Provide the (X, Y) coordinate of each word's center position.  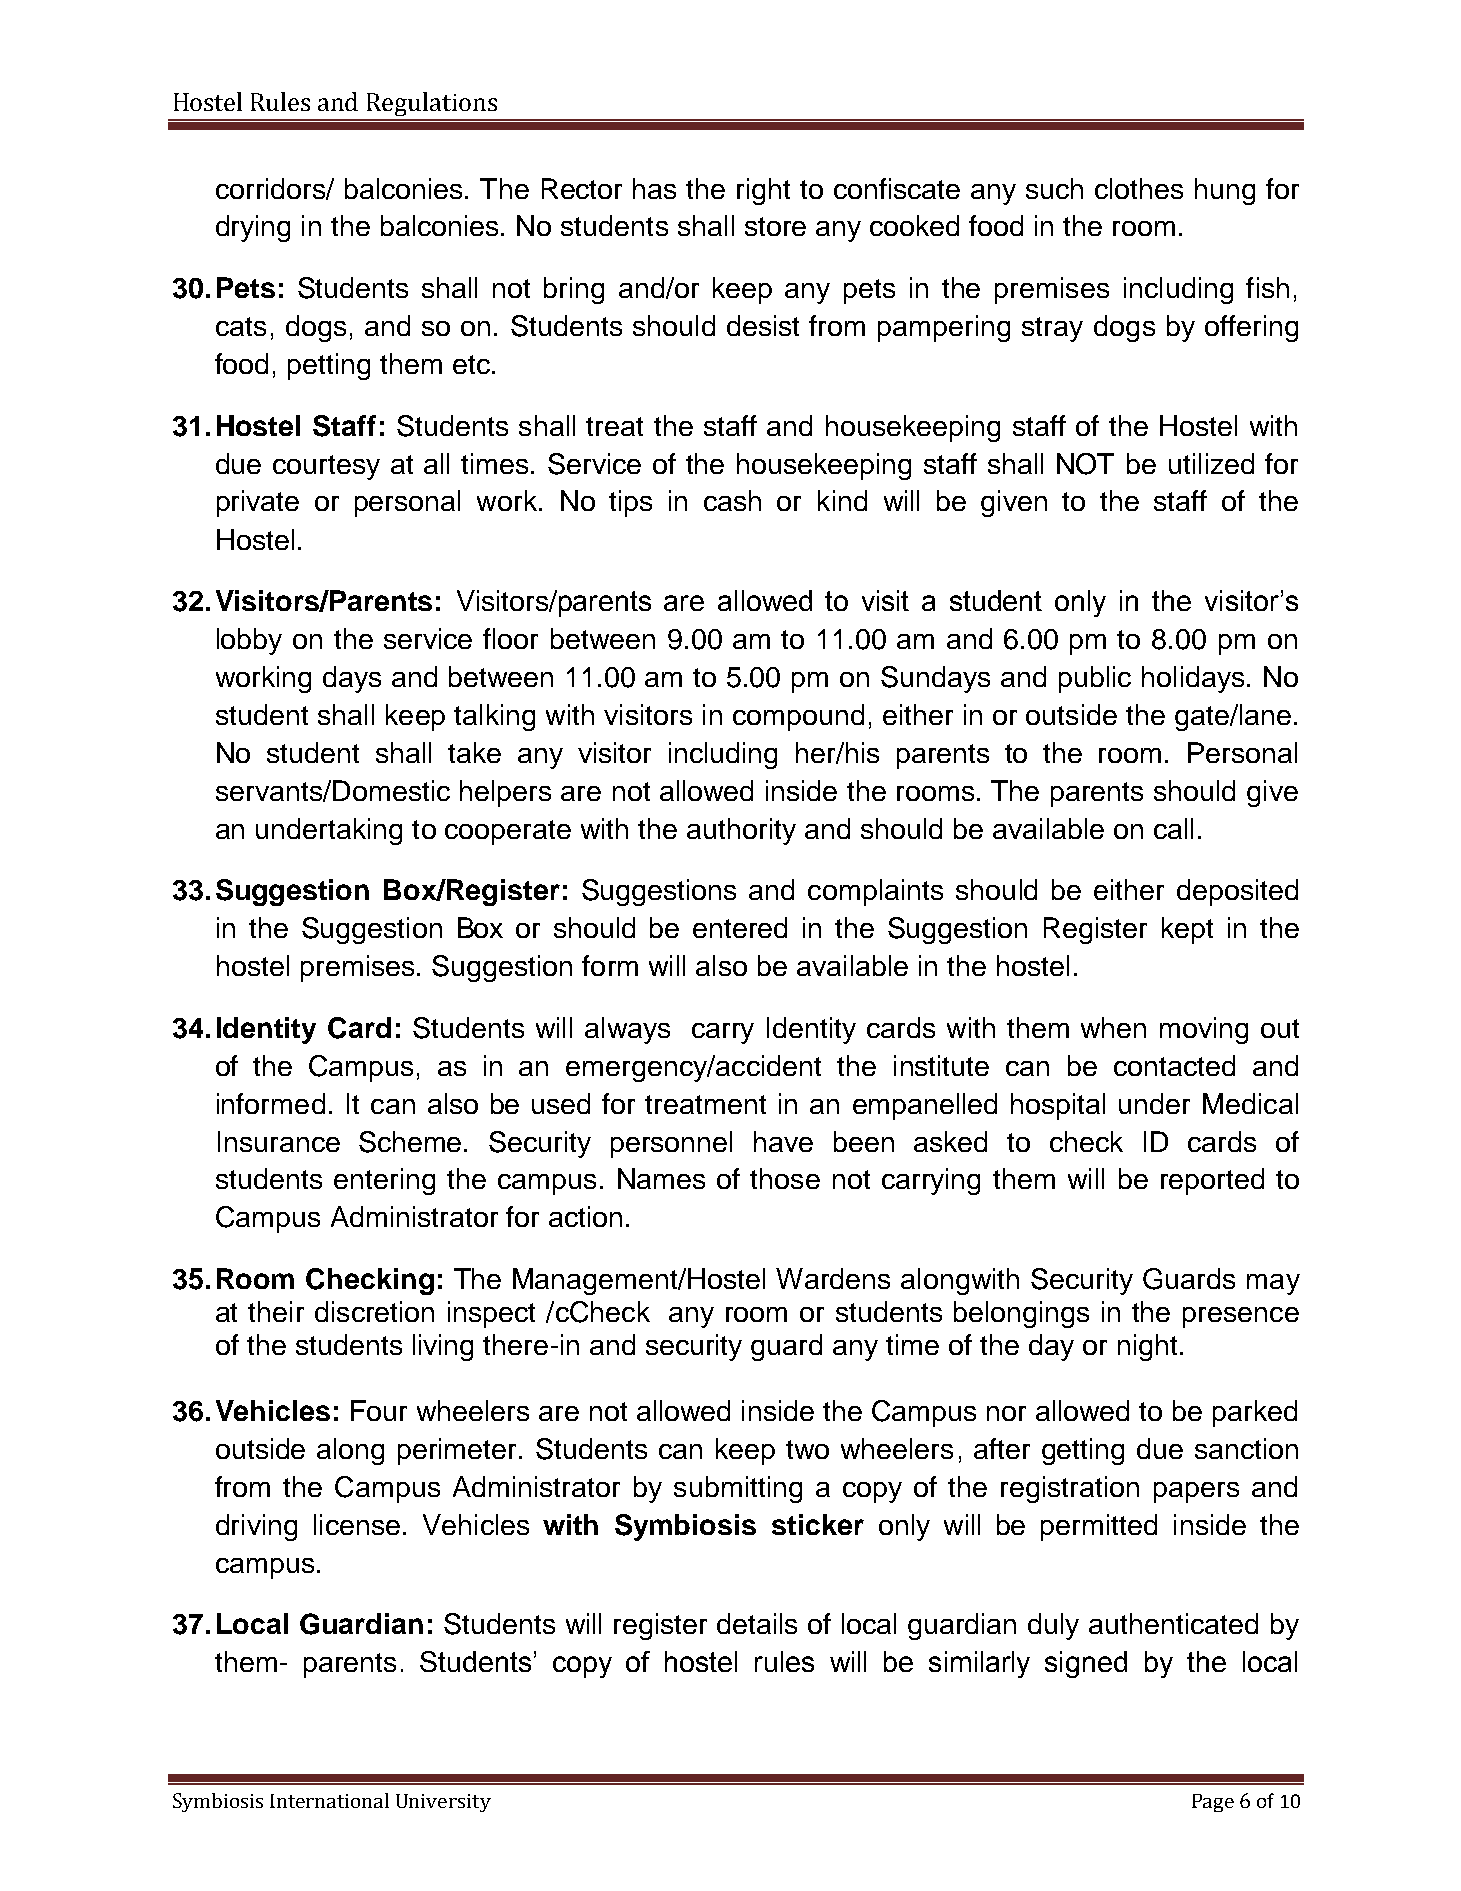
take (474, 752)
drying (253, 228)
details (757, 1623)
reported (1212, 1181)
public (1095, 679)
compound (798, 717)
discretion (374, 1311)
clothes (1139, 188)
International (329, 1800)
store (775, 226)
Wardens (833, 1278)
